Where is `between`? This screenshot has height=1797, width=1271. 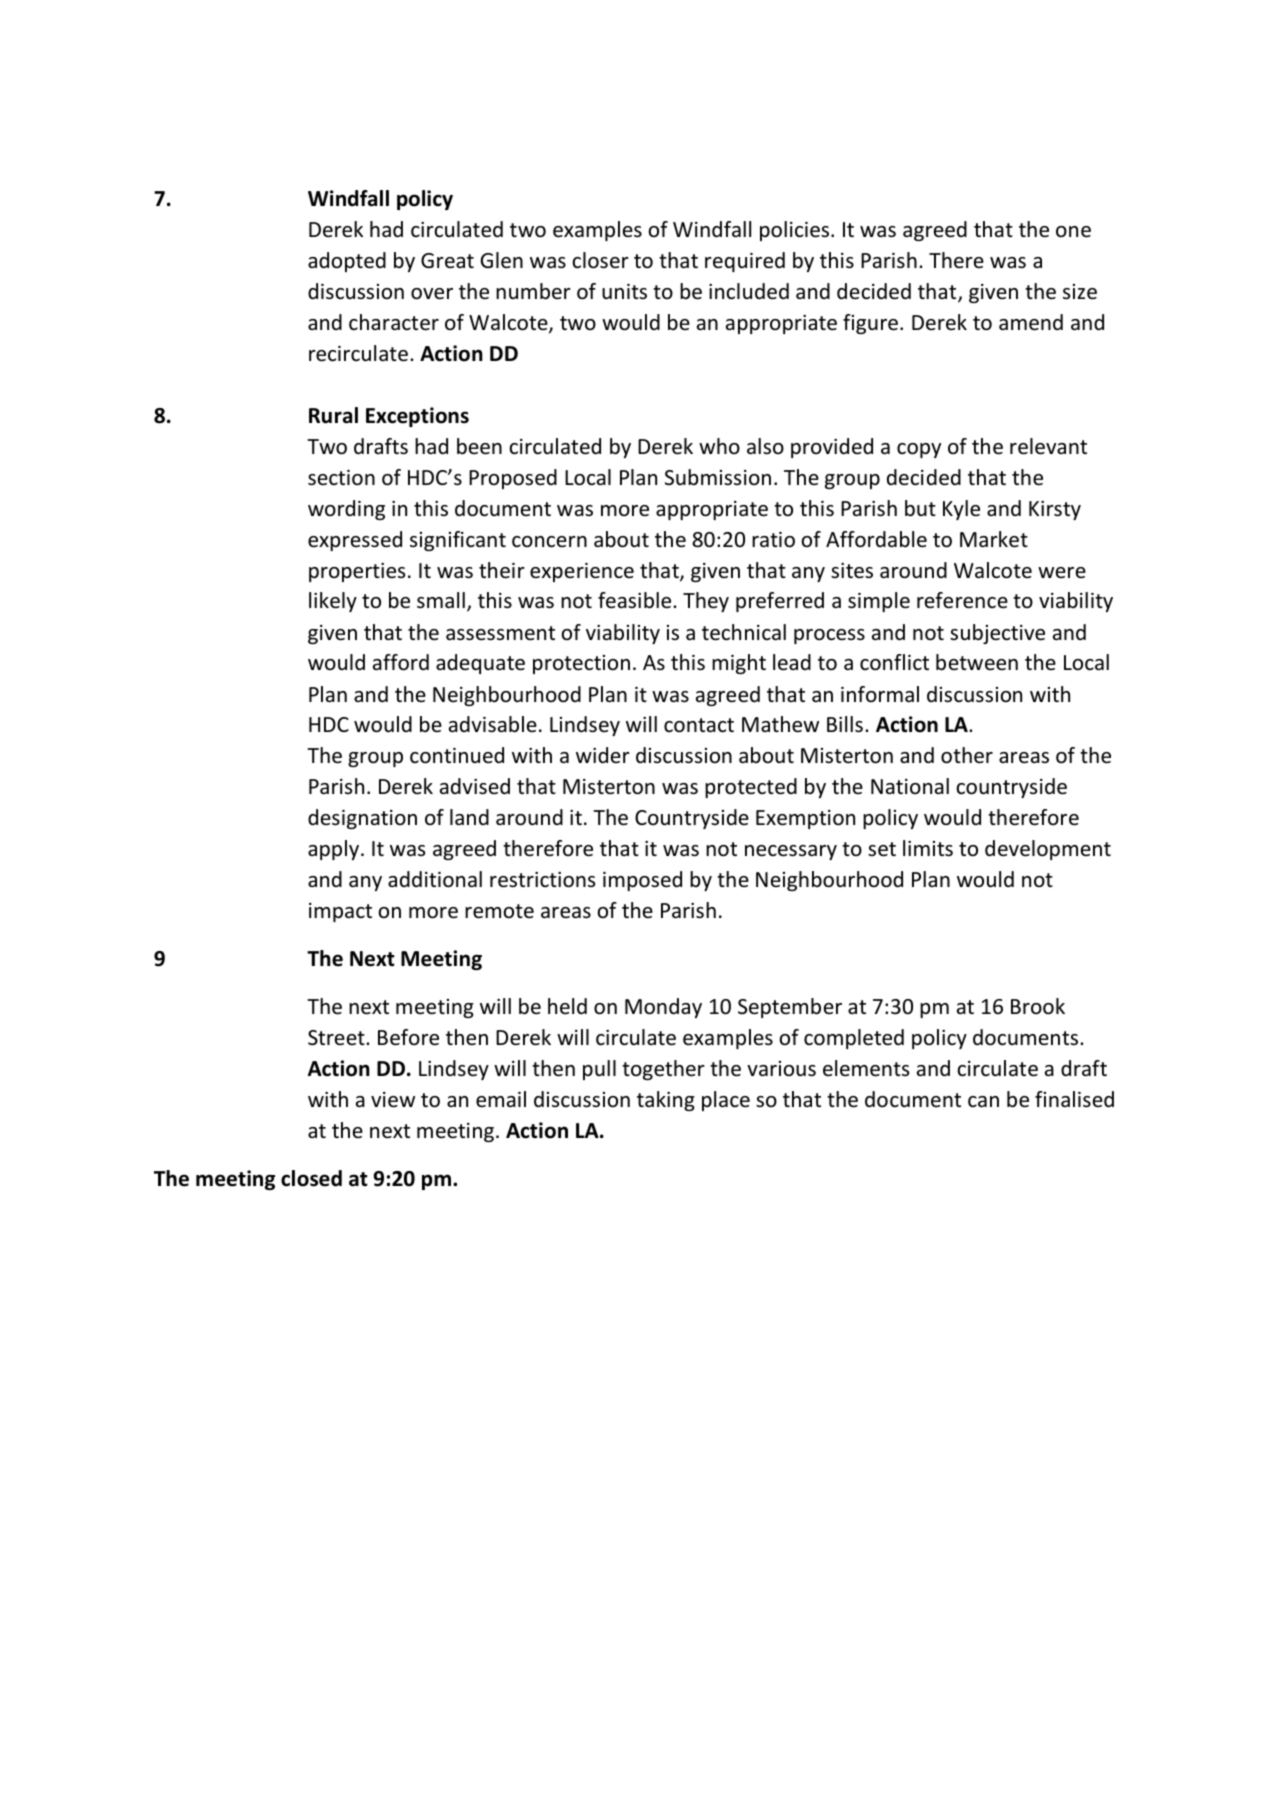
between is located at coordinates (977, 662).
